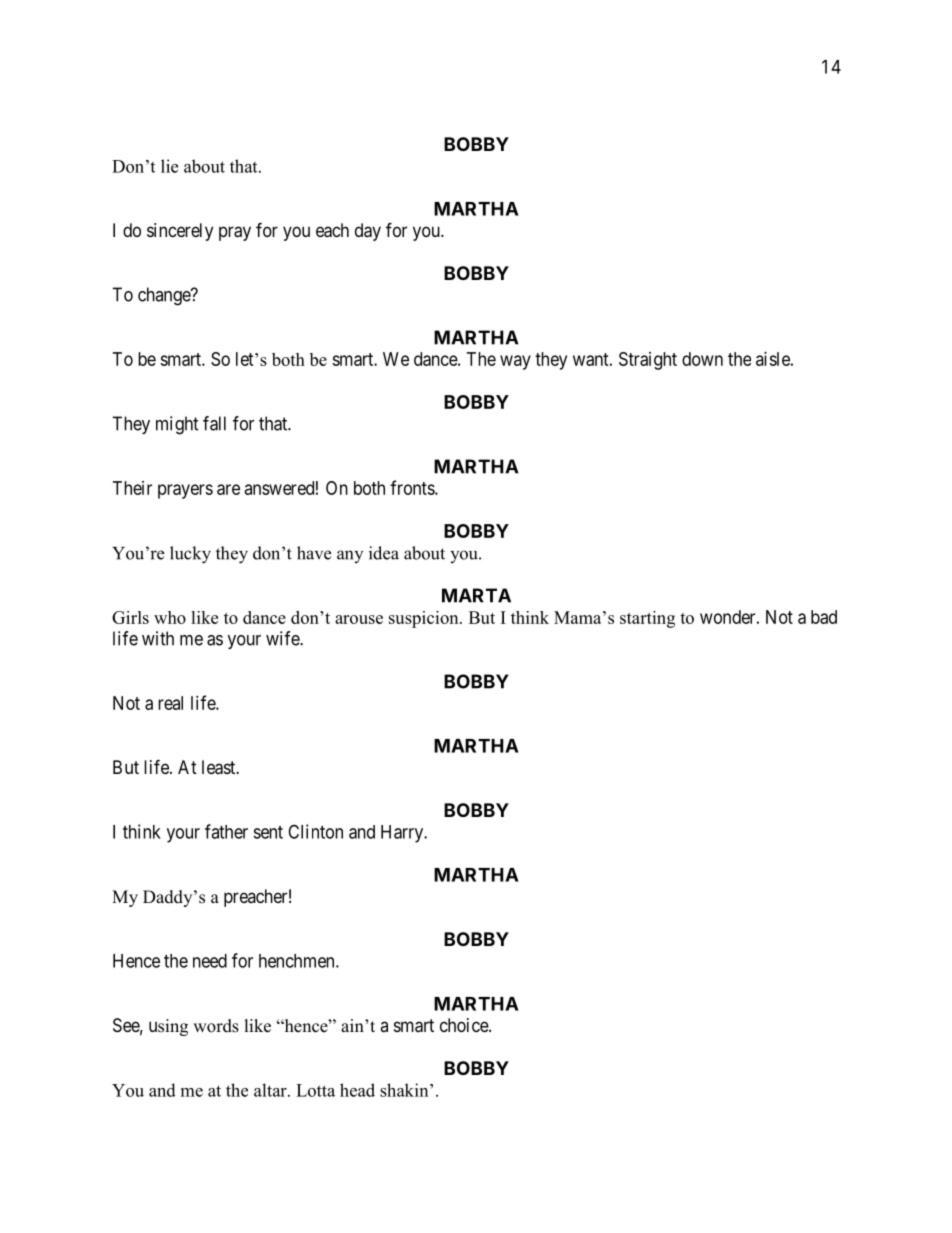 This page has height=1233, width=952. Describe the element at coordinates (214, 423) in the page. I see `fall` at that location.
